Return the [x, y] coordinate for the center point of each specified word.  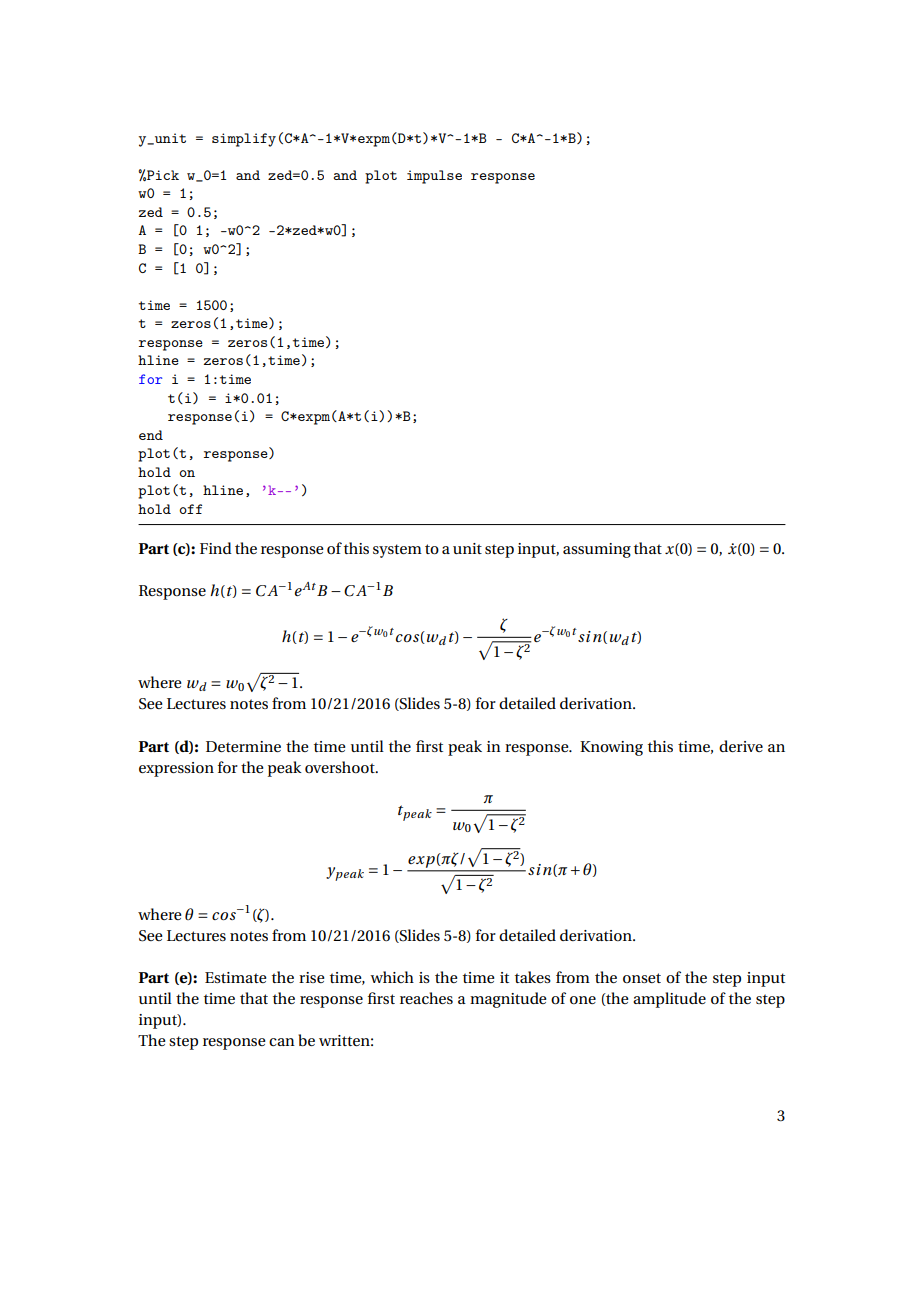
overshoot [341, 767]
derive [741, 746]
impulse [434, 177]
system [397, 551]
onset [642, 978]
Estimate [235, 977]
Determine [243, 746]
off [190, 509]
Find [216, 548]
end [151, 435]
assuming [597, 550]
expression [176, 769]
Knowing [611, 748]
